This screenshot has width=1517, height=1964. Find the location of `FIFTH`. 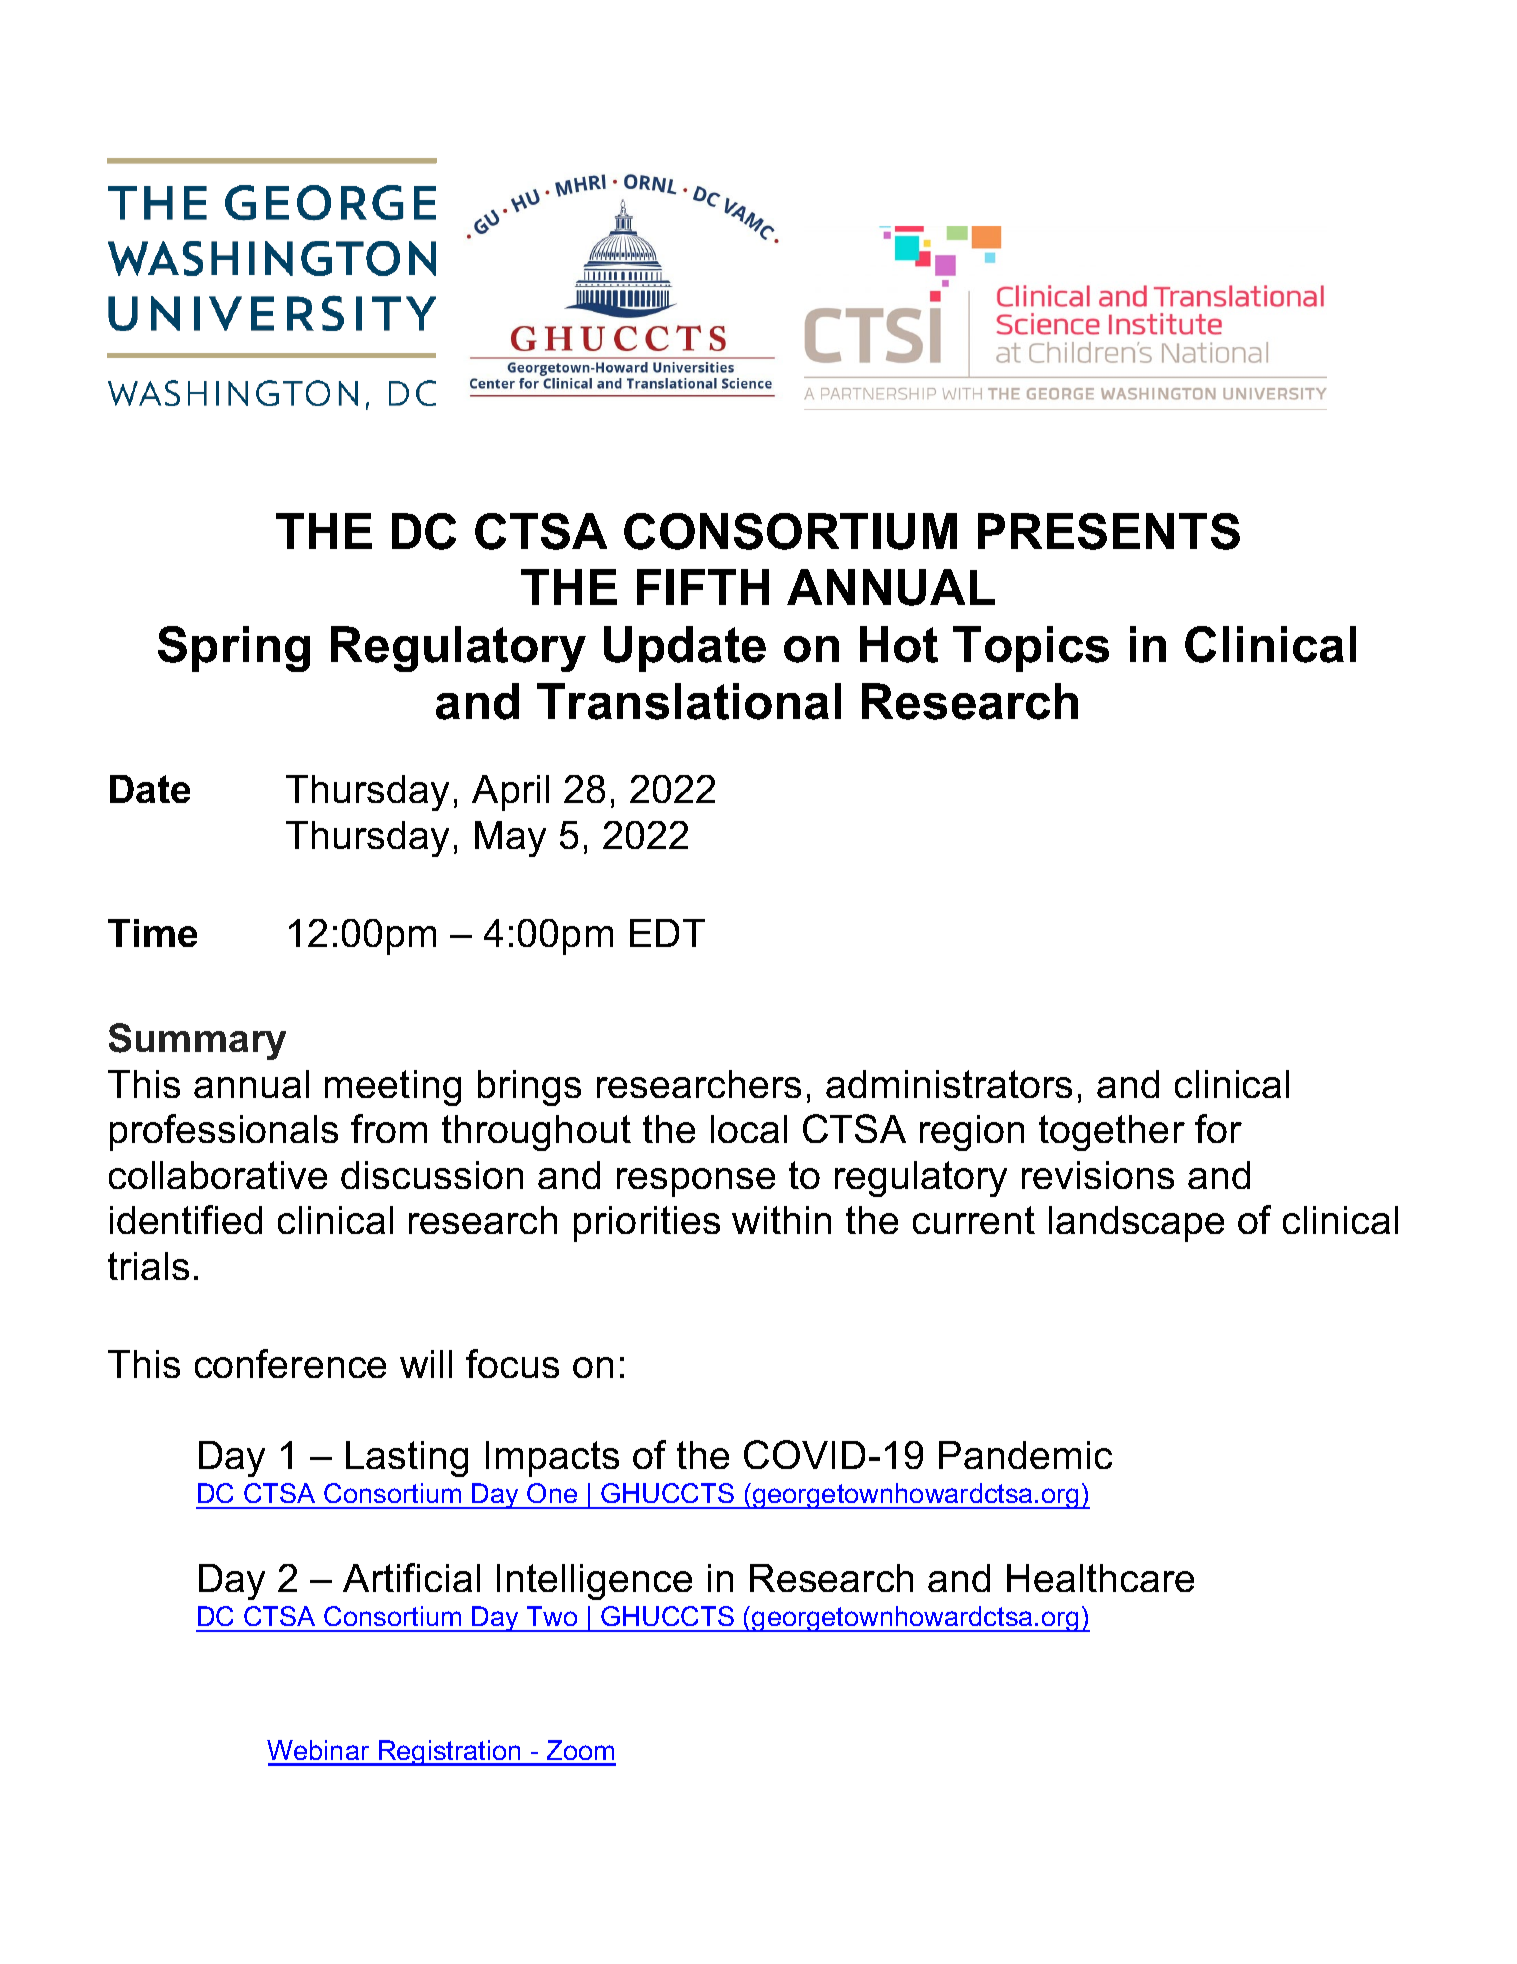

FIFTH is located at coordinates (703, 587).
